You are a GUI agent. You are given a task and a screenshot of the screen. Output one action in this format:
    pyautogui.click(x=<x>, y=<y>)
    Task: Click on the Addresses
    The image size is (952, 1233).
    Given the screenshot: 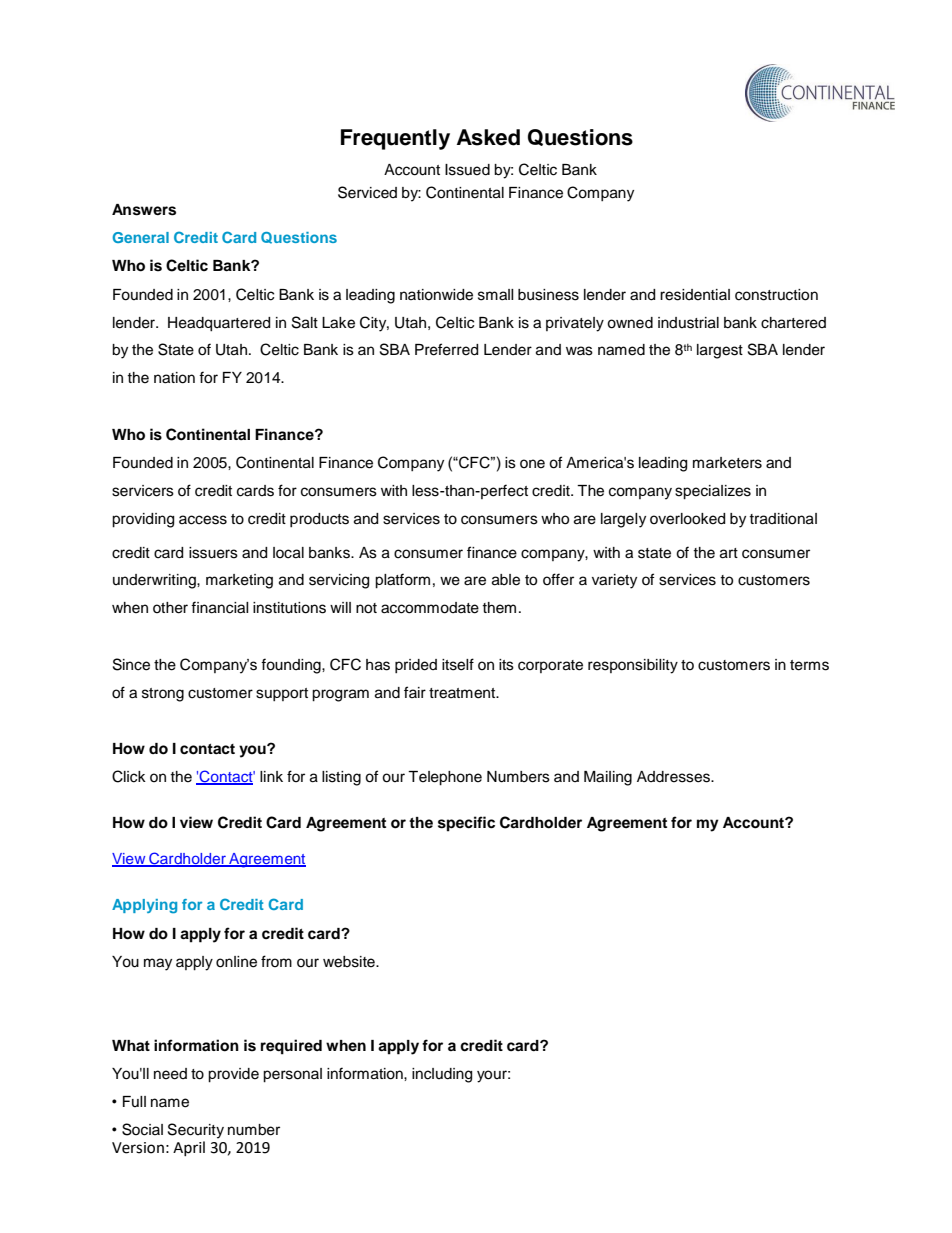 What is the action you would take?
    pyautogui.click(x=674, y=777)
